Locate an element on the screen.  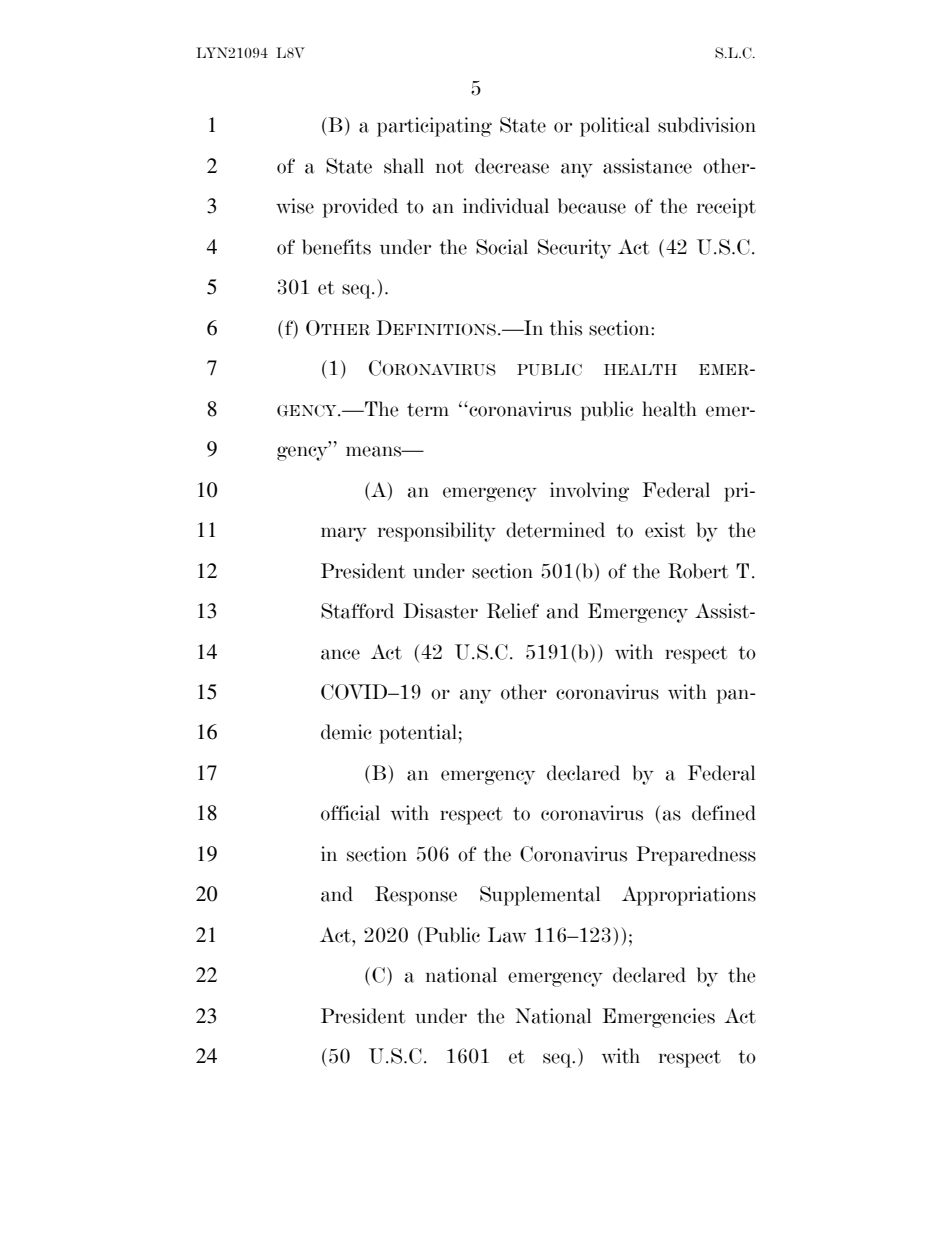
involving is located at coordinates (589, 492).
